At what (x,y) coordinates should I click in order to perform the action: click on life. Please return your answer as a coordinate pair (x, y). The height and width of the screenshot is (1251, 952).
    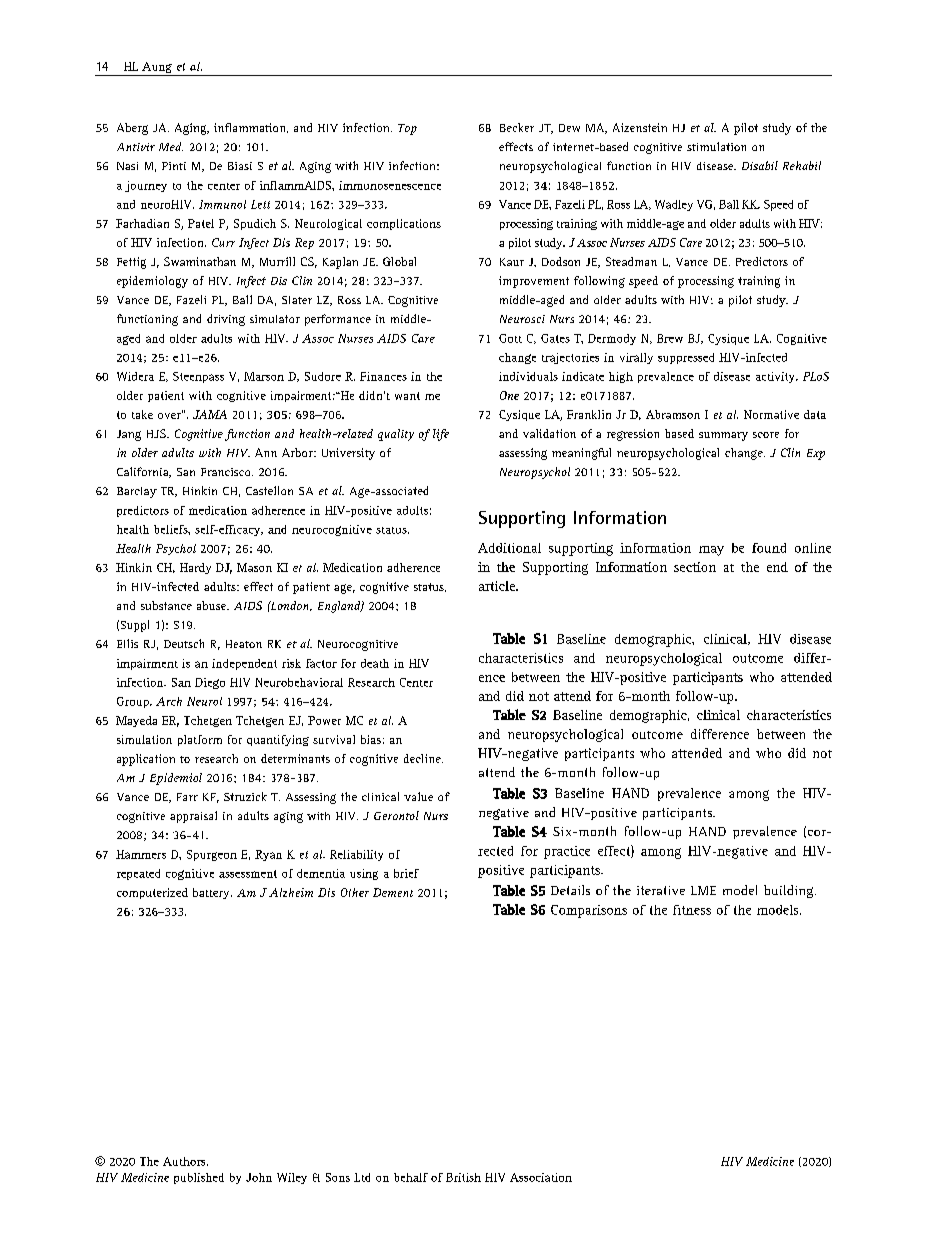
    Looking at the image, I should click on (441, 435).
